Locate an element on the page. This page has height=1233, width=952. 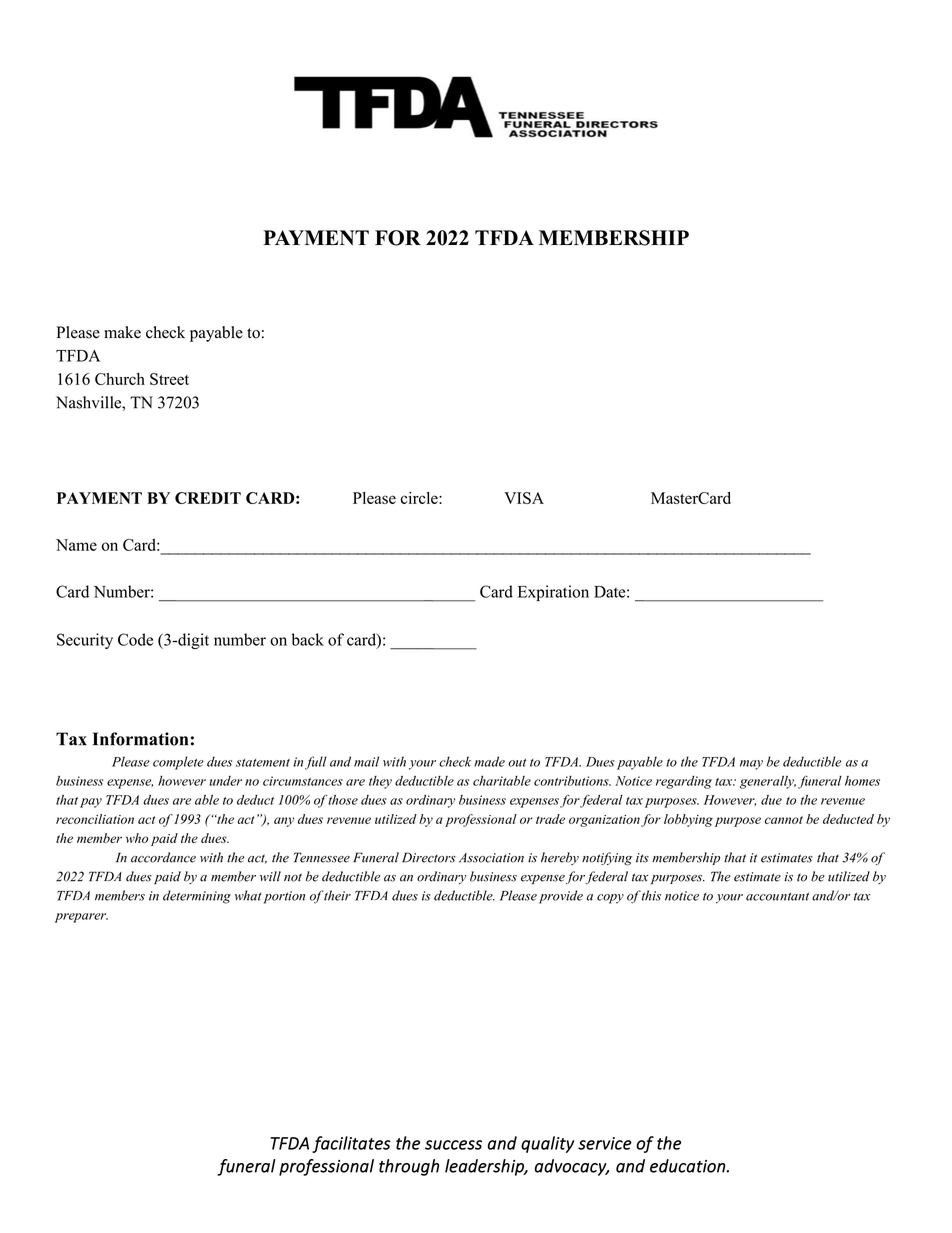
Association is located at coordinates (491, 858).
